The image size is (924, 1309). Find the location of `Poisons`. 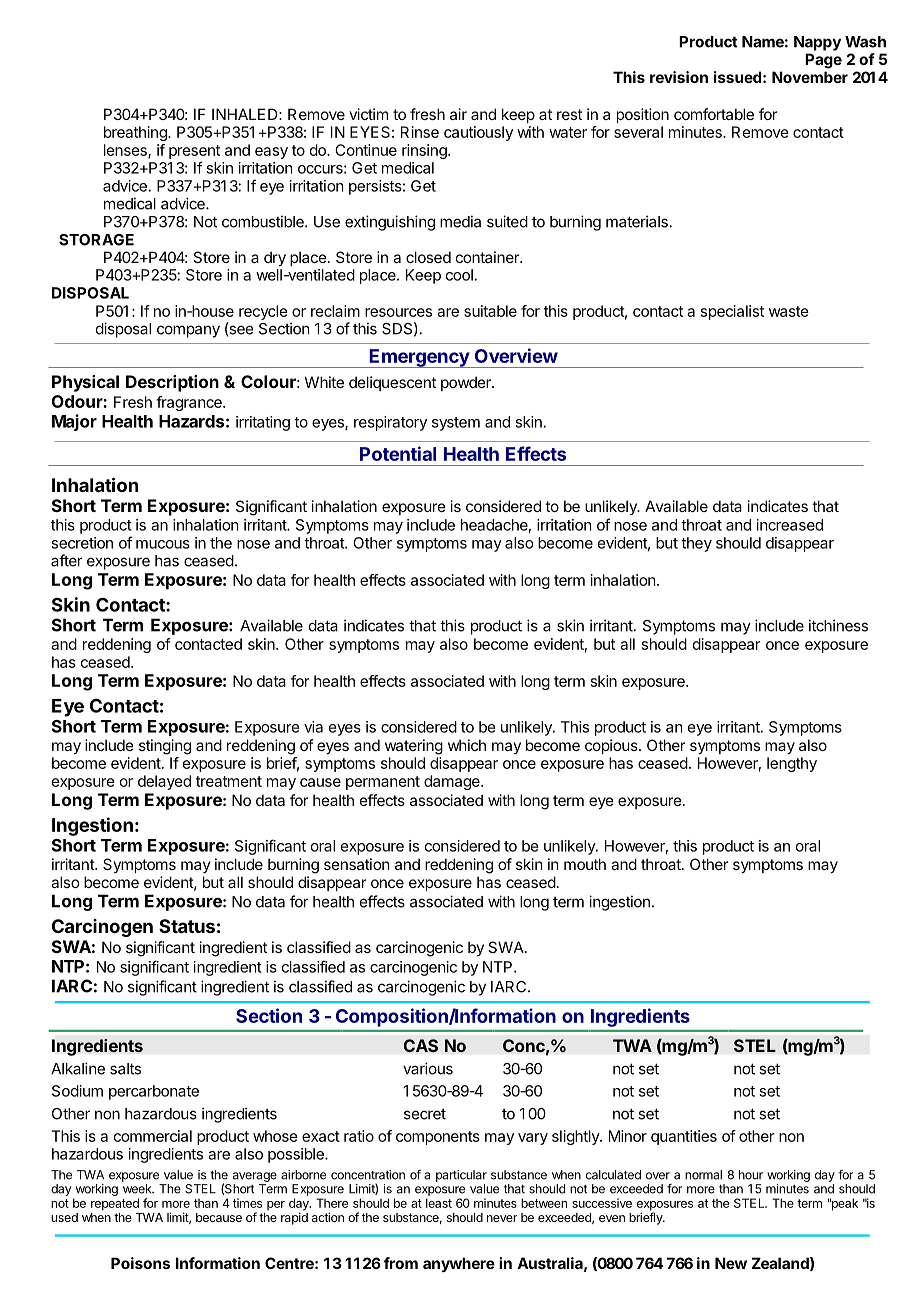

Poisons is located at coordinates (140, 1263).
